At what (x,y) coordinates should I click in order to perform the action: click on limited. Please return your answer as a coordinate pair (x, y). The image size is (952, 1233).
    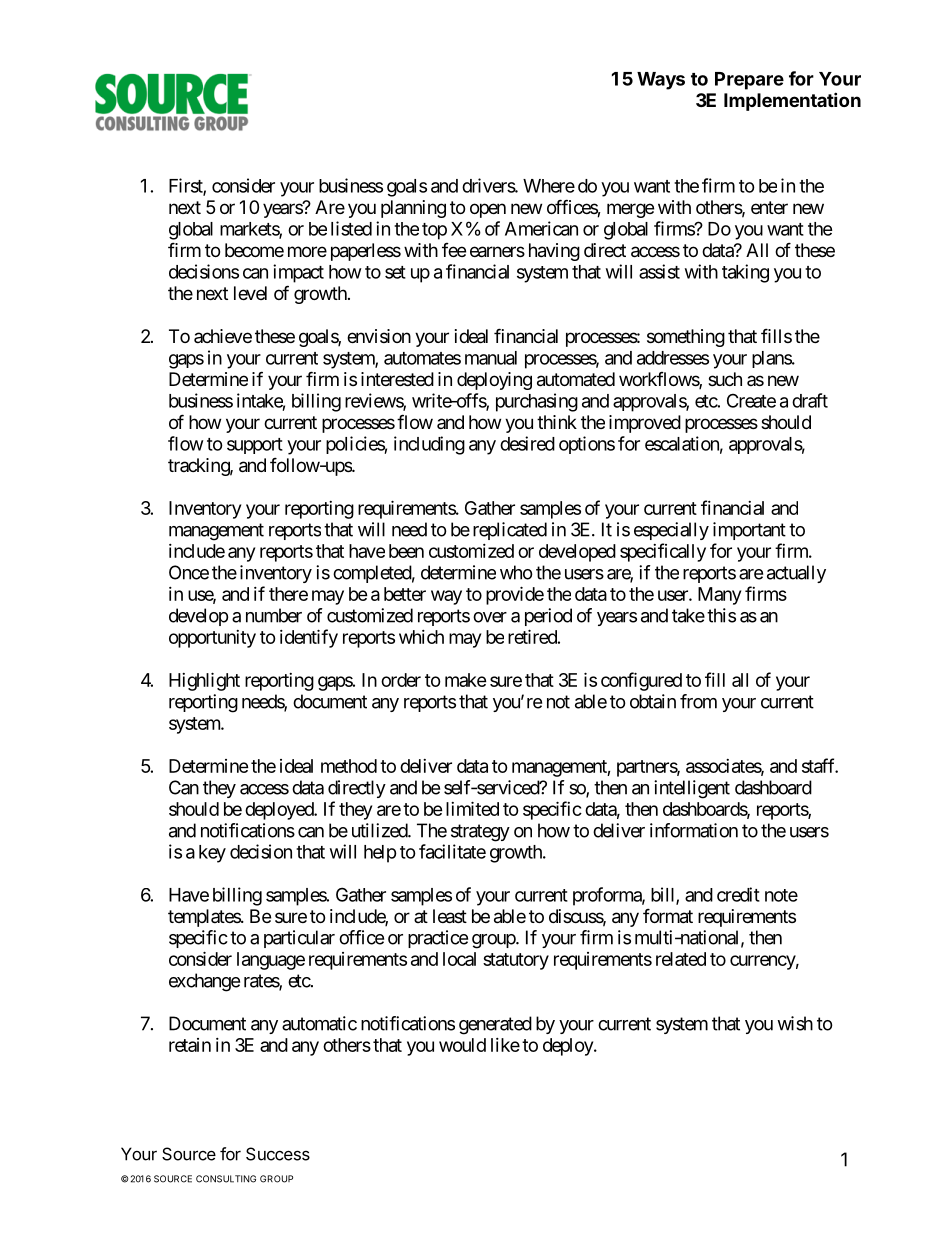
    Looking at the image, I should click on (472, 808).
